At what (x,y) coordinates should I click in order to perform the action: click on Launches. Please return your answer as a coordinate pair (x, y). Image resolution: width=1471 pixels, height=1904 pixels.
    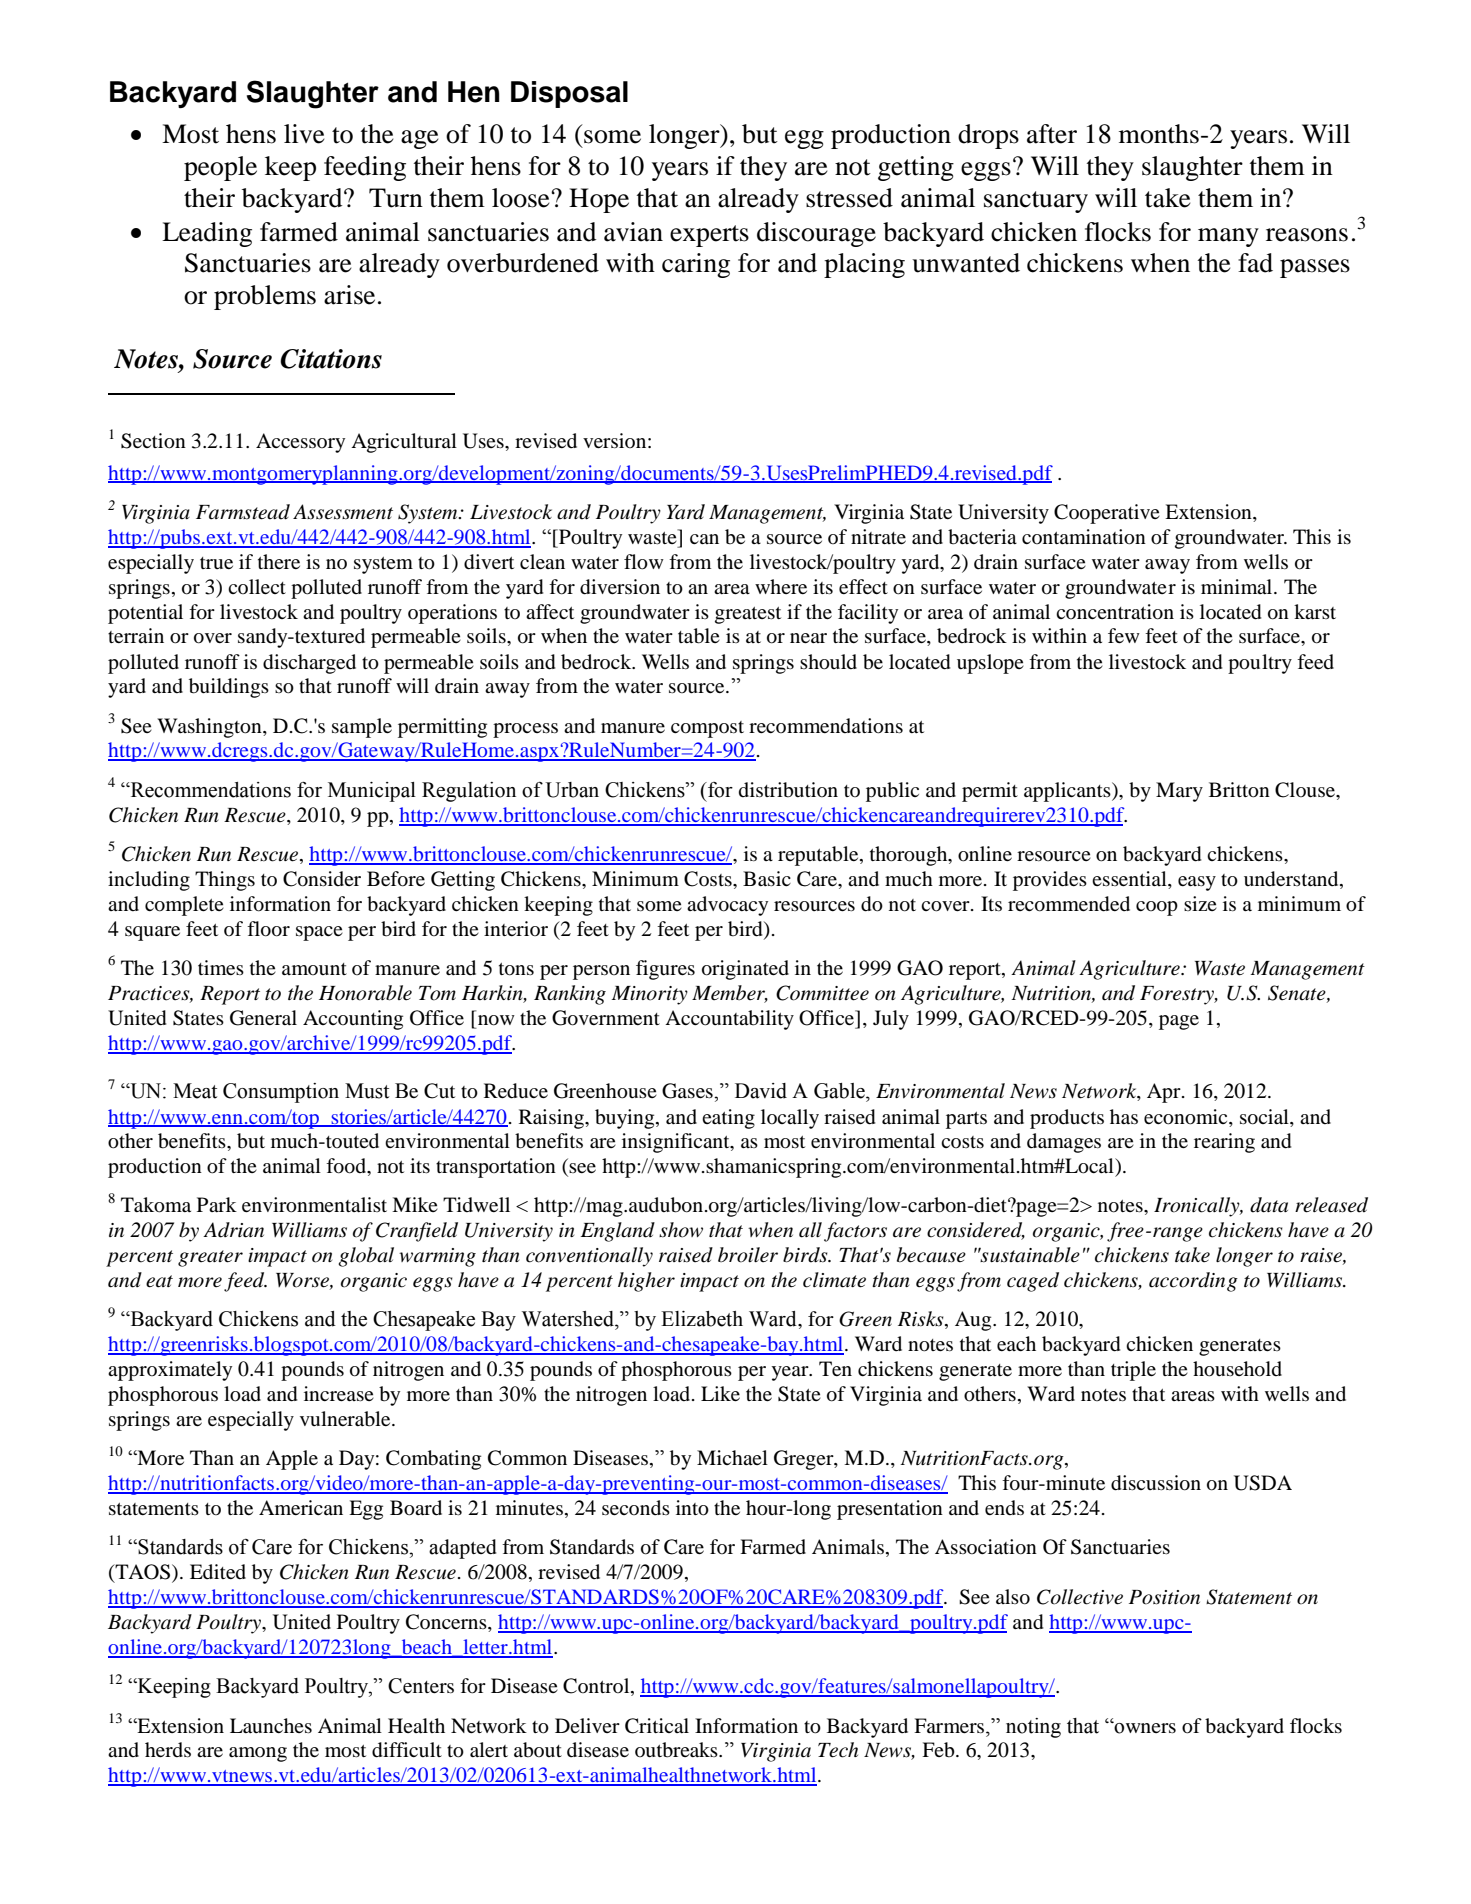
    Looking at the image, I should click on (271, 1725).
